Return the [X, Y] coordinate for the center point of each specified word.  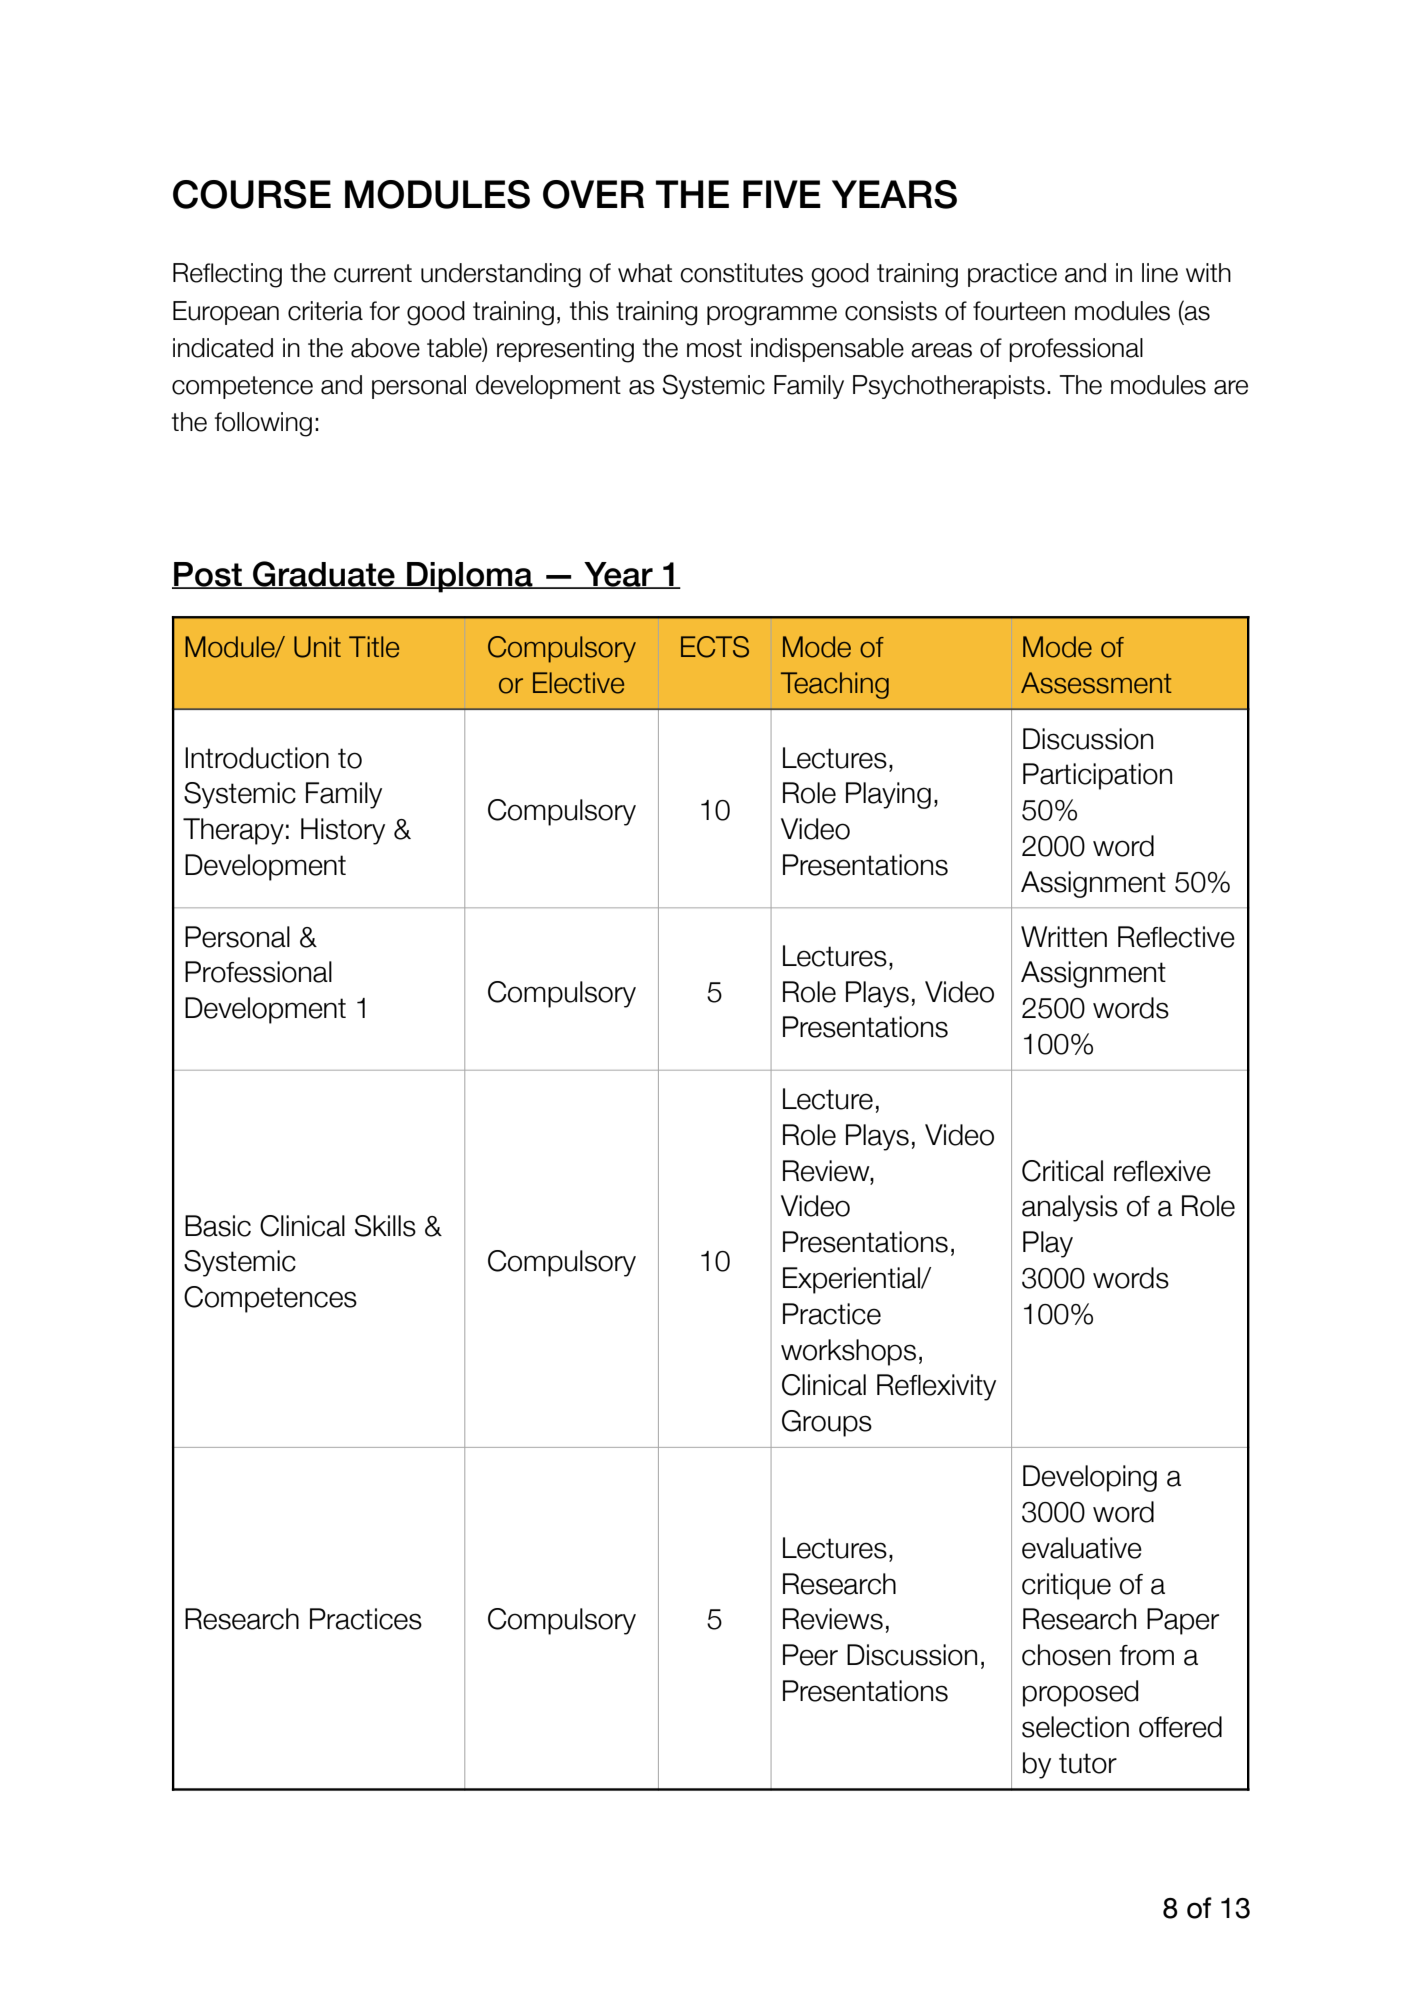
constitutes [741, 273]
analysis [1070, 1208]
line [1160, 273]
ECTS [715, 647]
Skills [385, 1226]
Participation [1097, 776]
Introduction [257, 758]
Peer [810, 1655]
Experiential [852, 1280]
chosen [1066, 1655]
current [373, 273]
